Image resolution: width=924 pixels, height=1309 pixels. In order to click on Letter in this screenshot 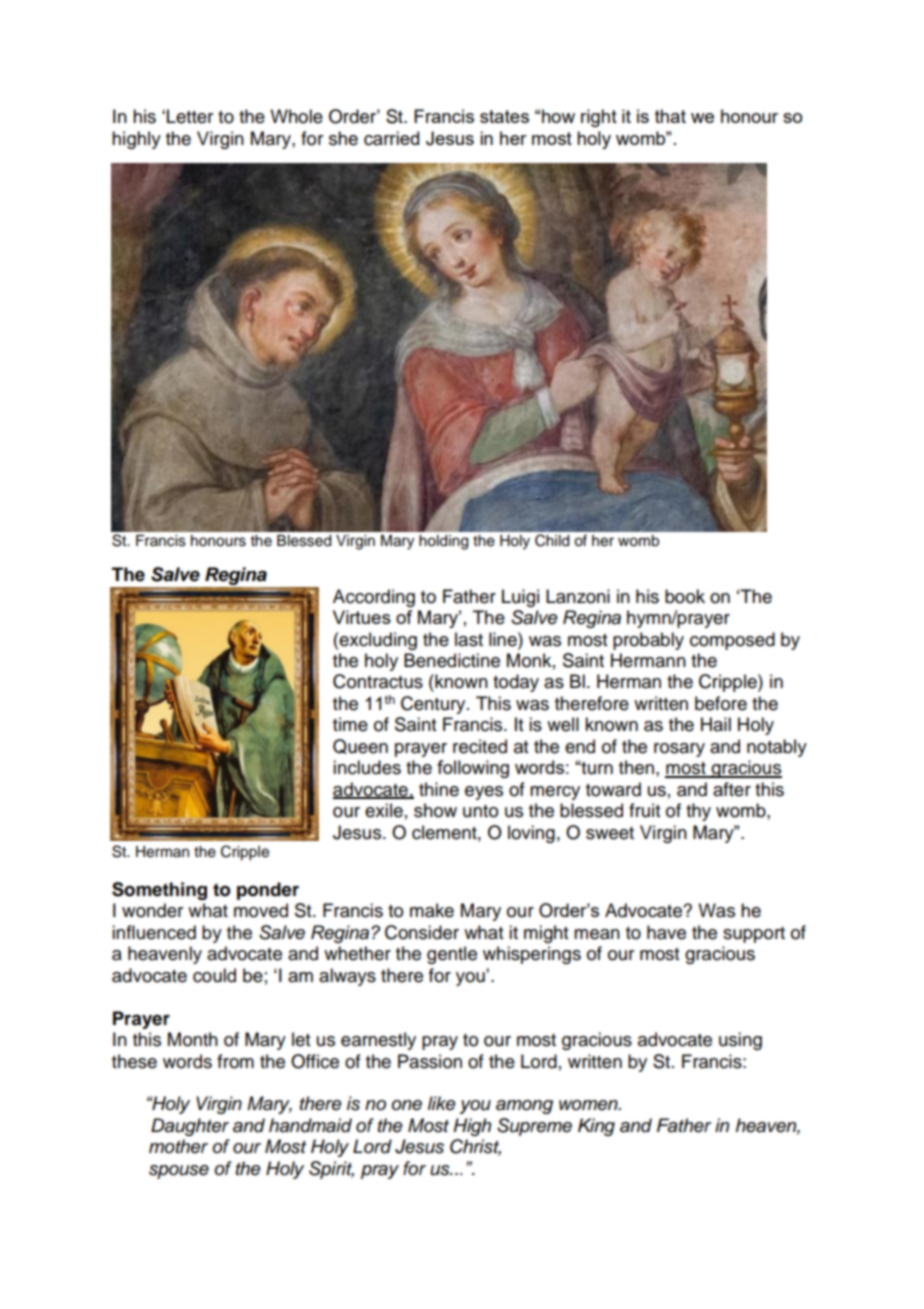, I will do `click(190, 116)`.
